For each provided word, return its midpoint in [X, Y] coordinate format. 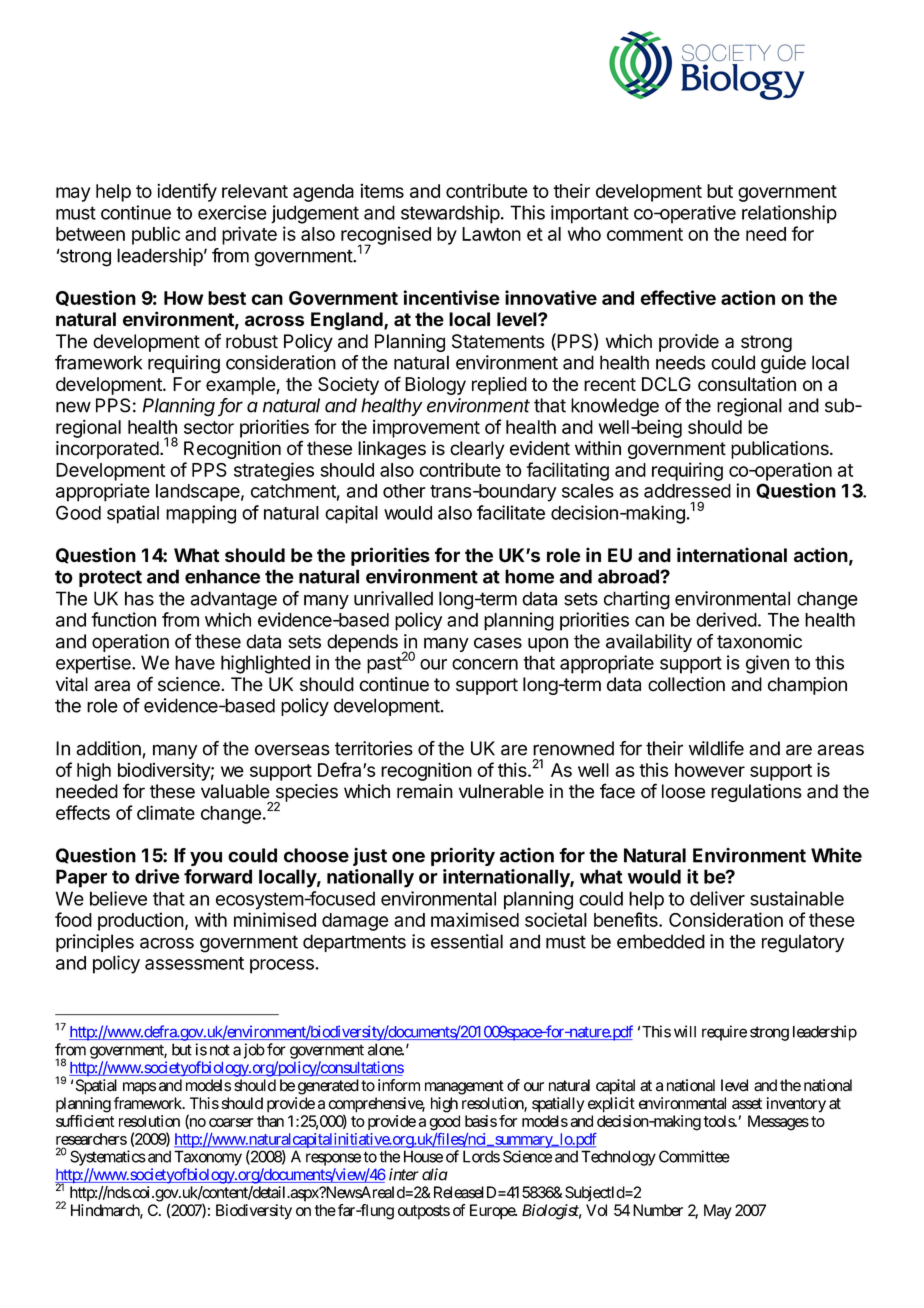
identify [187, 192]
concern [485, 664]
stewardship [450, 214]
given [767, 664]
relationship [789, 214]
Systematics [108, 1158]
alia [435, 1174]
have [195, 662]
